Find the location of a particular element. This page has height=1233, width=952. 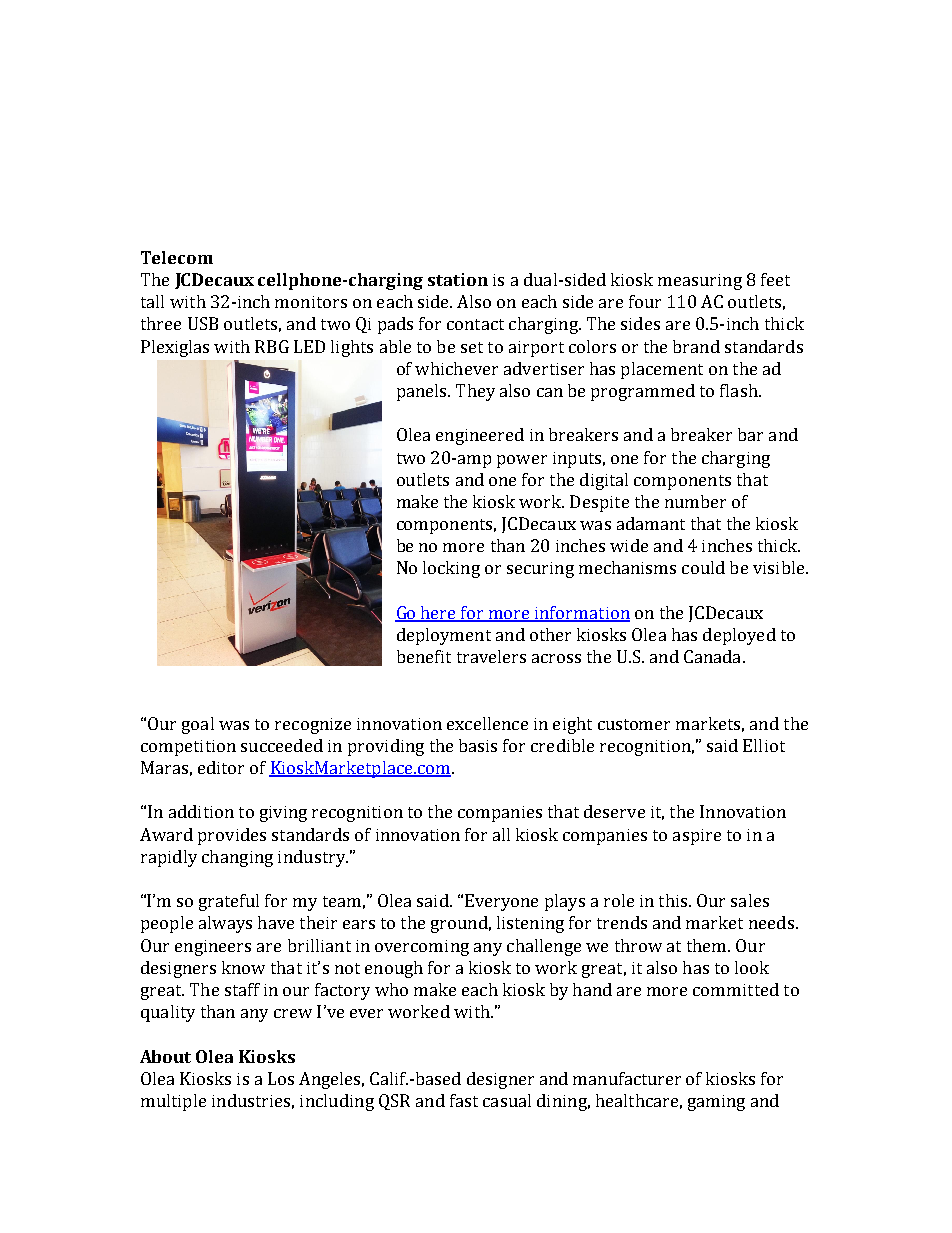

could is located at coordinates (703, 567).
